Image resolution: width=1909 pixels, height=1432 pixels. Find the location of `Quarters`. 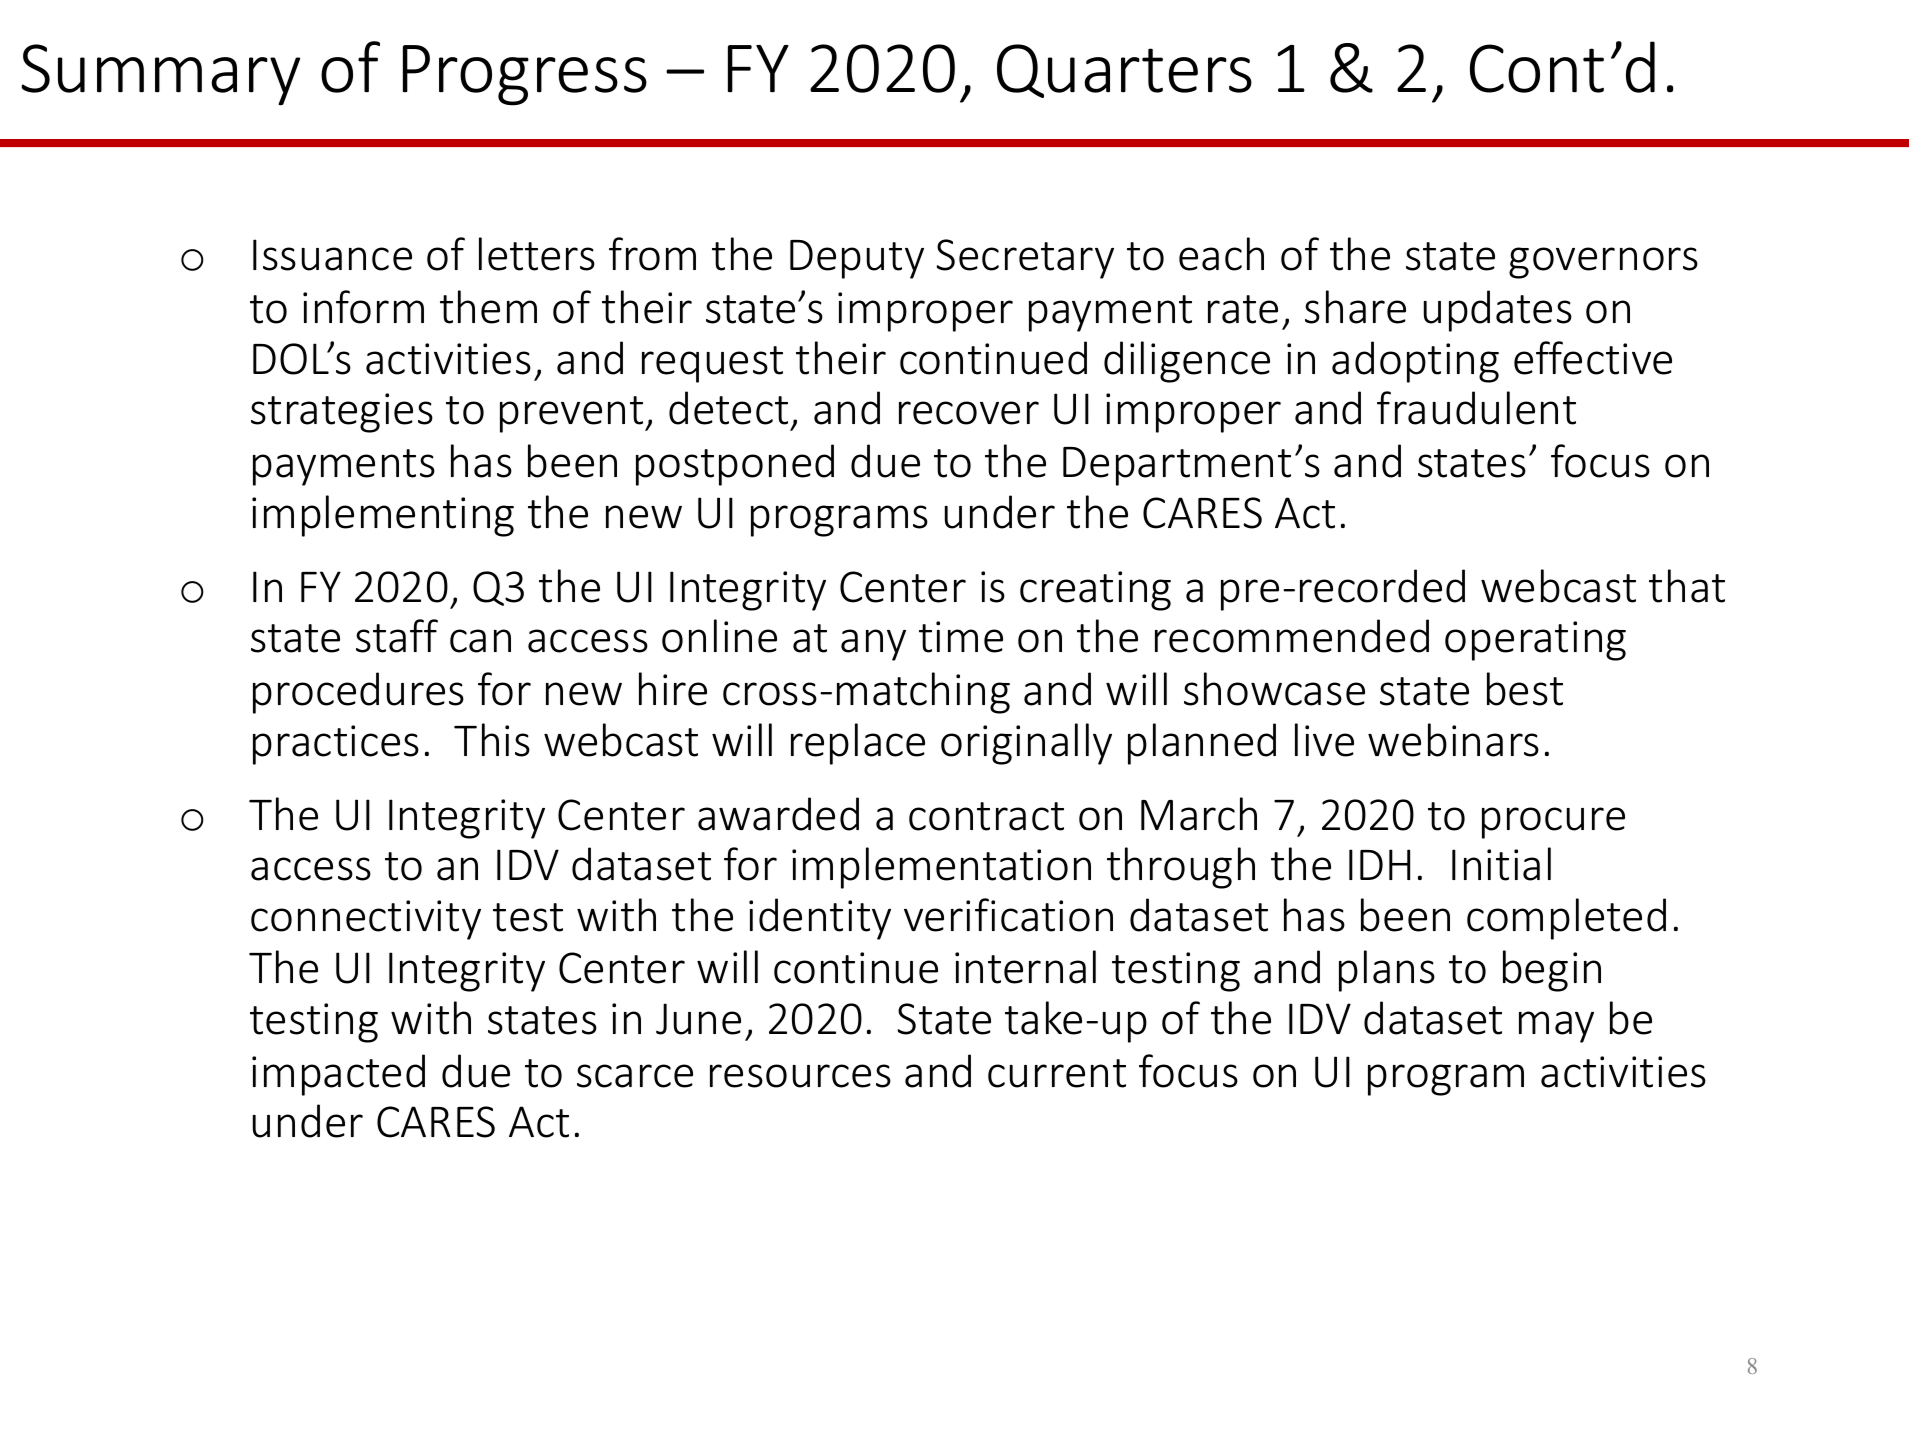

Quarters is located at coordinates (1124, 71).
